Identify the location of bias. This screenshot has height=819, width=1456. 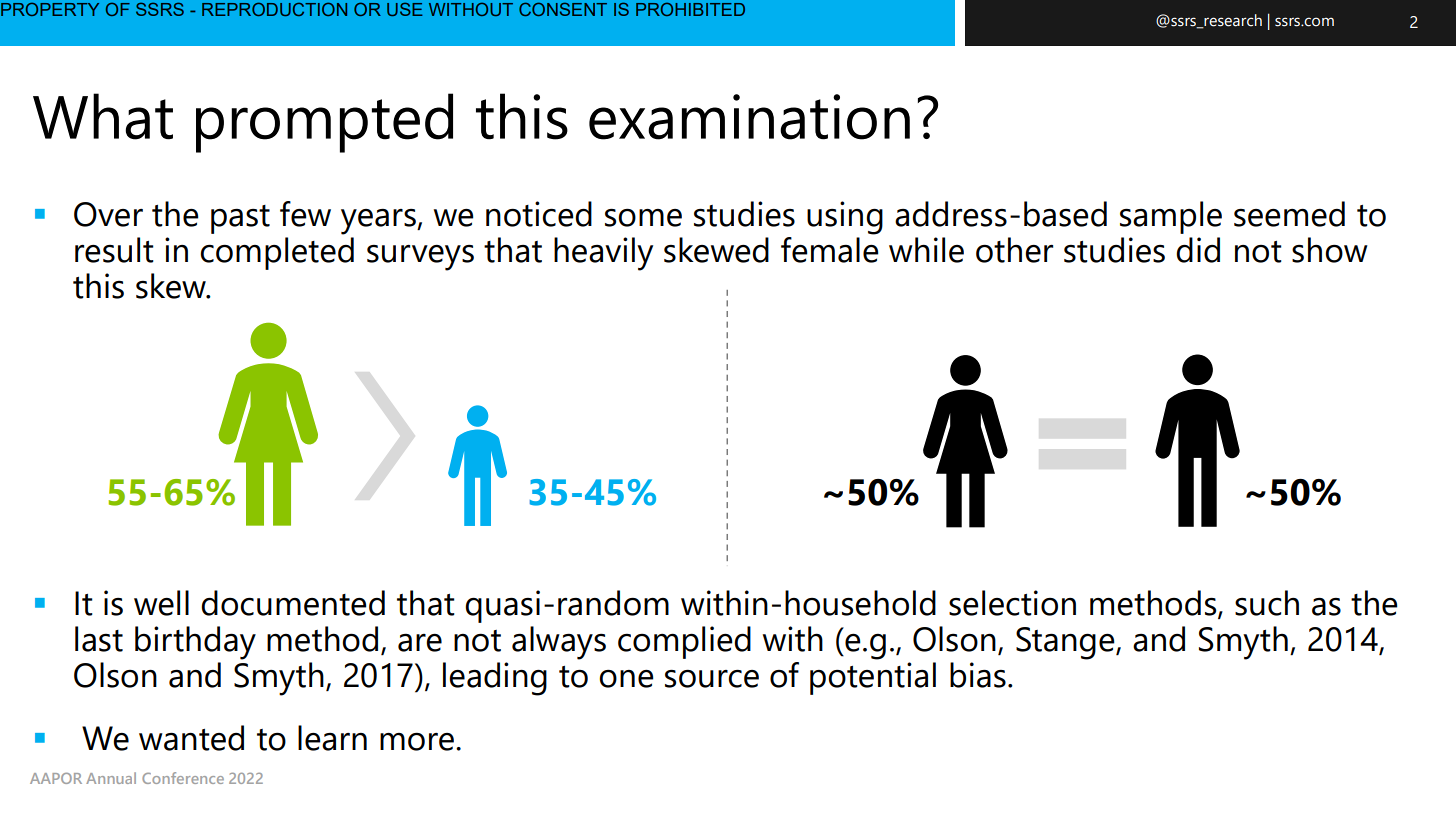
(978, 675).
